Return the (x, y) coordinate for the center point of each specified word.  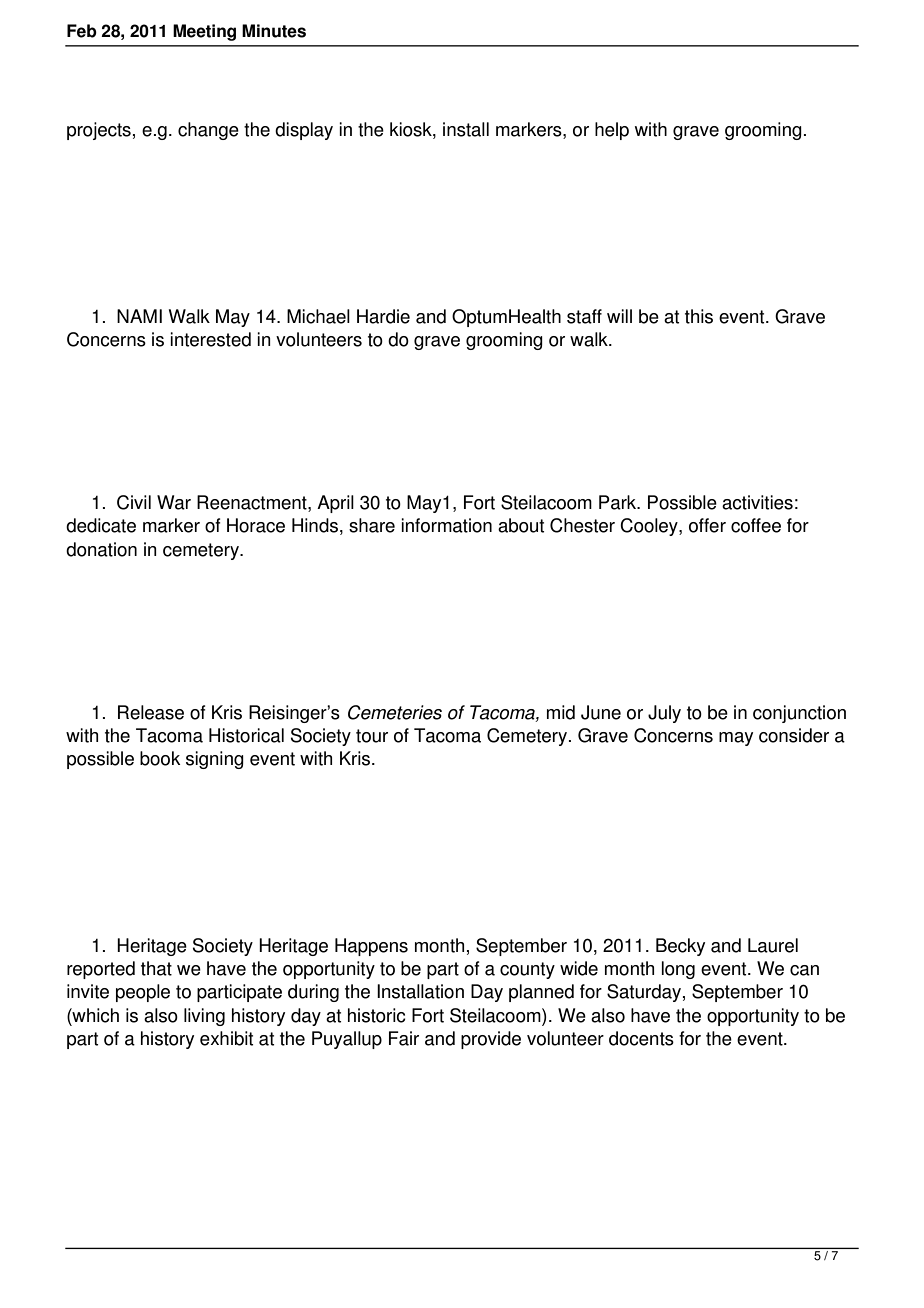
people (143, 993)
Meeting (204, 32)
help (612, 131)
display (304, 131)
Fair (404, 1038)
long (678, 970)
